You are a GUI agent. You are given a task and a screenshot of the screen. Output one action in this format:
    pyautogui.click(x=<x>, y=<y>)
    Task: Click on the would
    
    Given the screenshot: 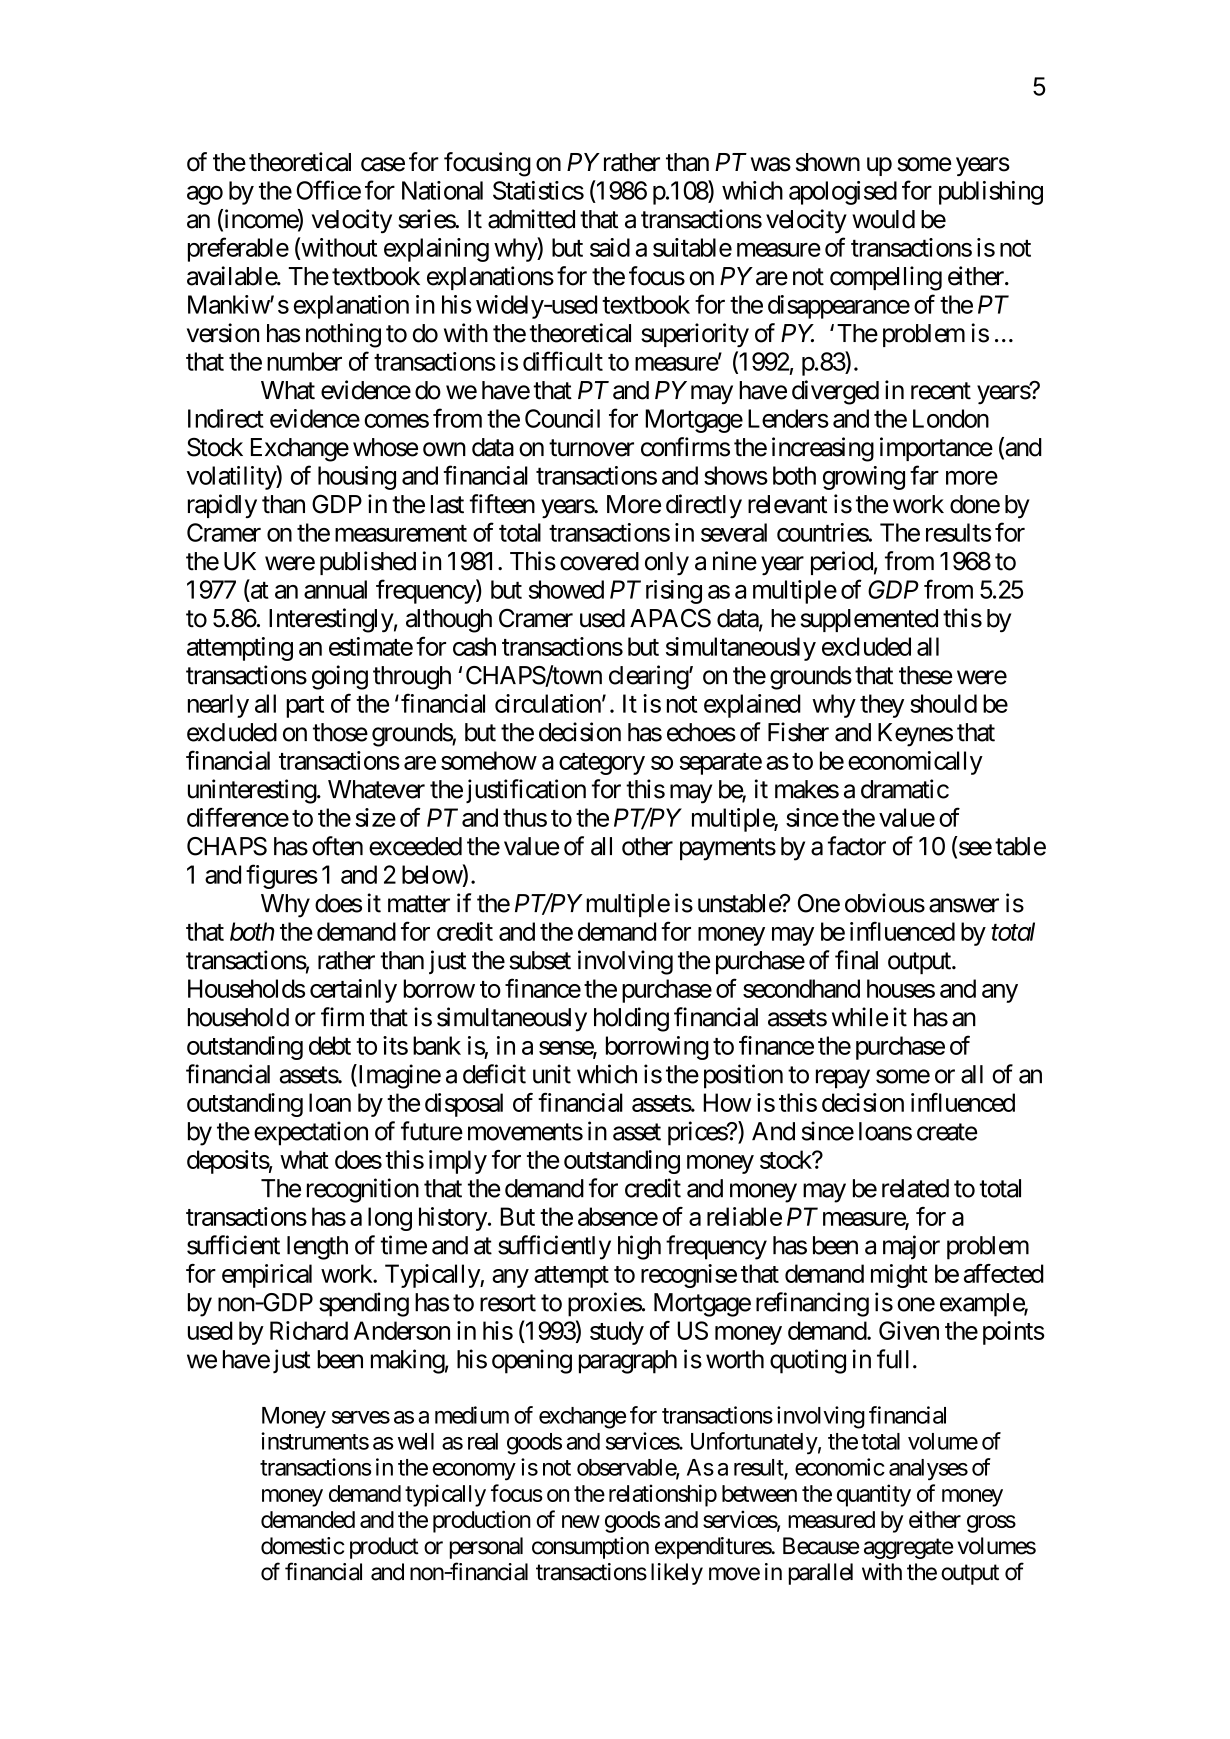 What is the action you would take?
    pyautogui.click(x=883, y=219)
